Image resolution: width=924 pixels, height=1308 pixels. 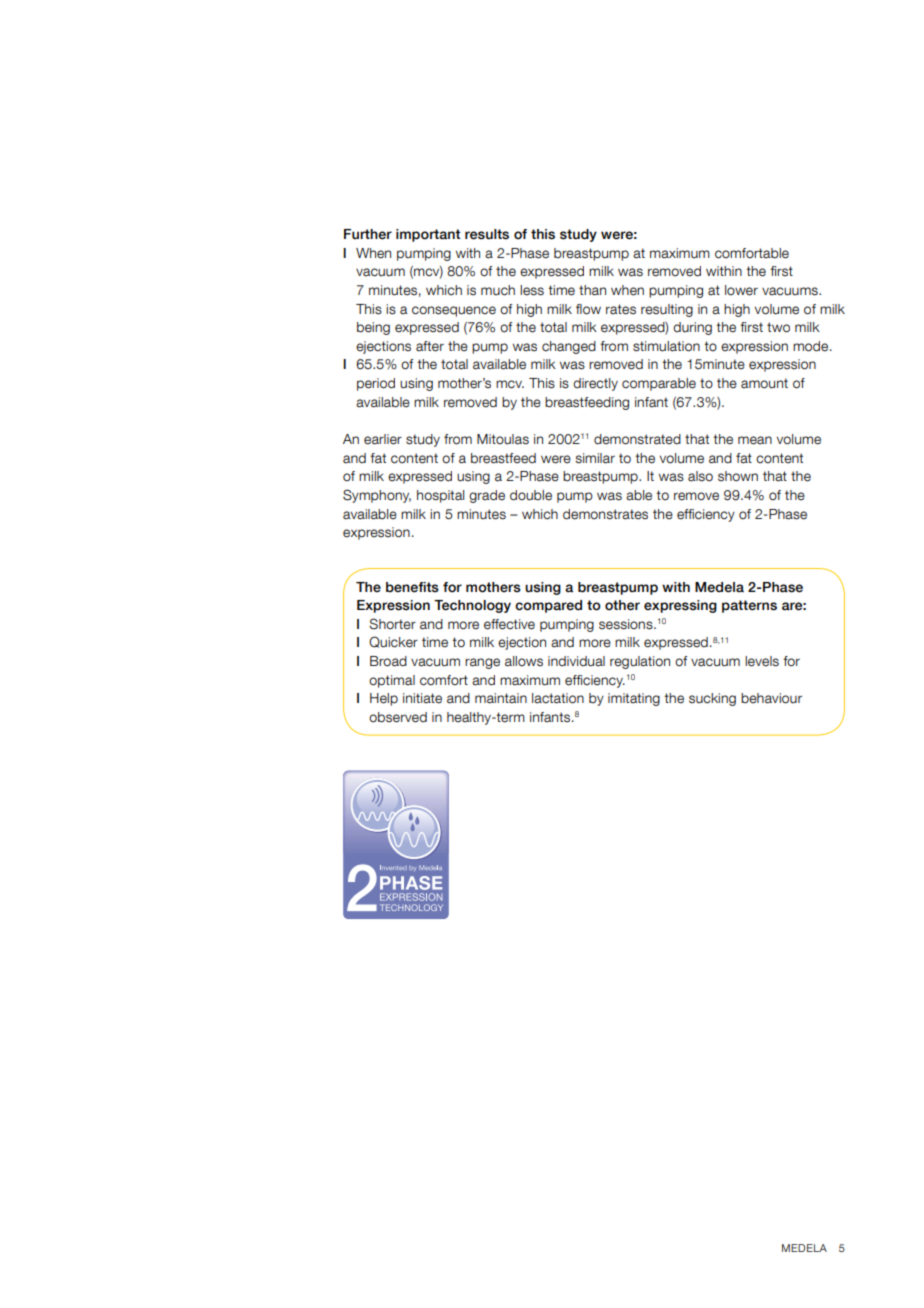 I want to click on initiate, so click(x=422, y=698).
